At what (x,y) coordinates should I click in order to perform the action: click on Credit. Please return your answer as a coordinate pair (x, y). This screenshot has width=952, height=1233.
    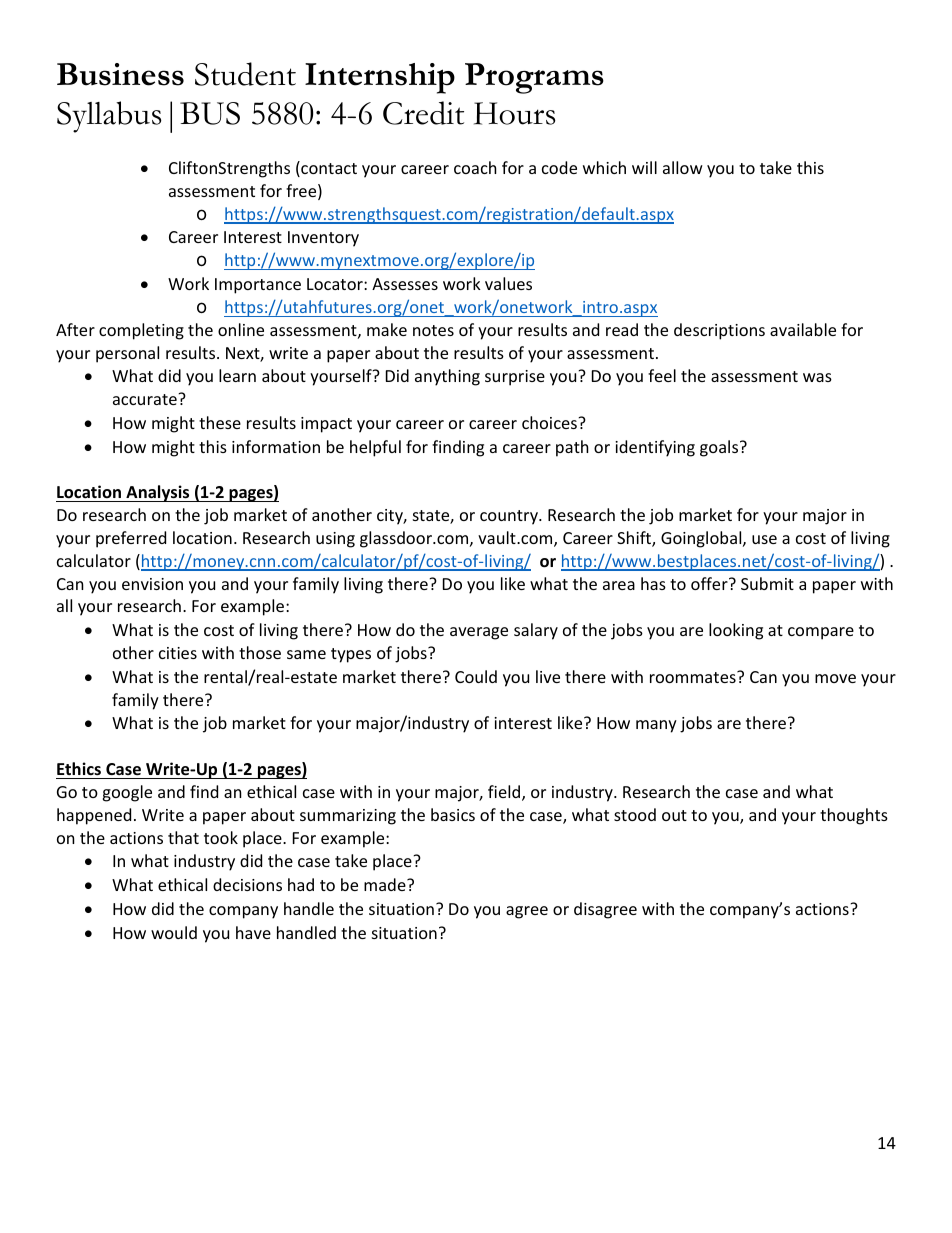
    Looking at the image, I should click on (423, 113).
